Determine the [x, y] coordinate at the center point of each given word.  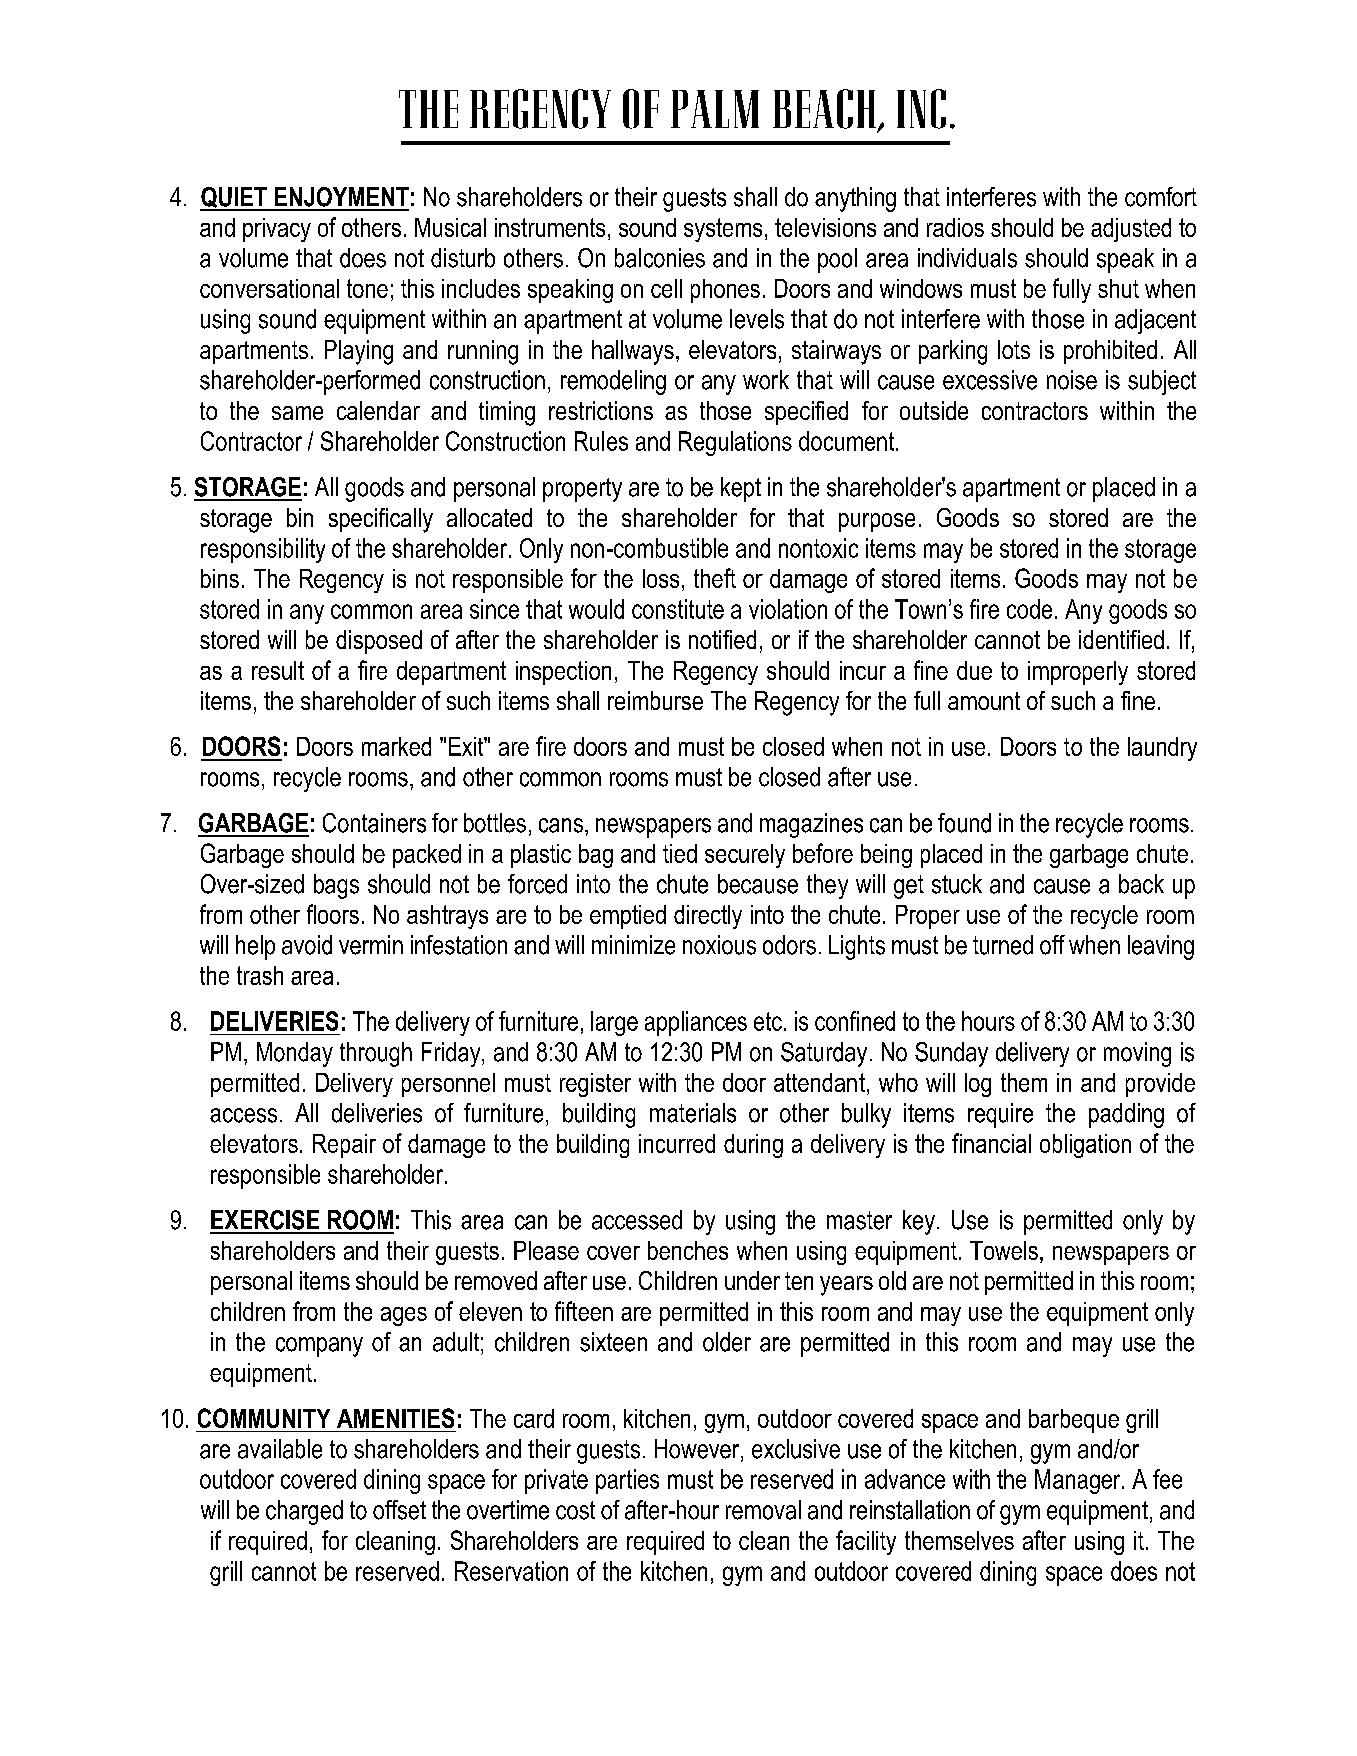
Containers [374, 823]
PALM [715, 109]
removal [763, 1510]
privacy [277, 230]
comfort [1161, 197]
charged [304, 1512]
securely [745, 856]
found [964, 823]
